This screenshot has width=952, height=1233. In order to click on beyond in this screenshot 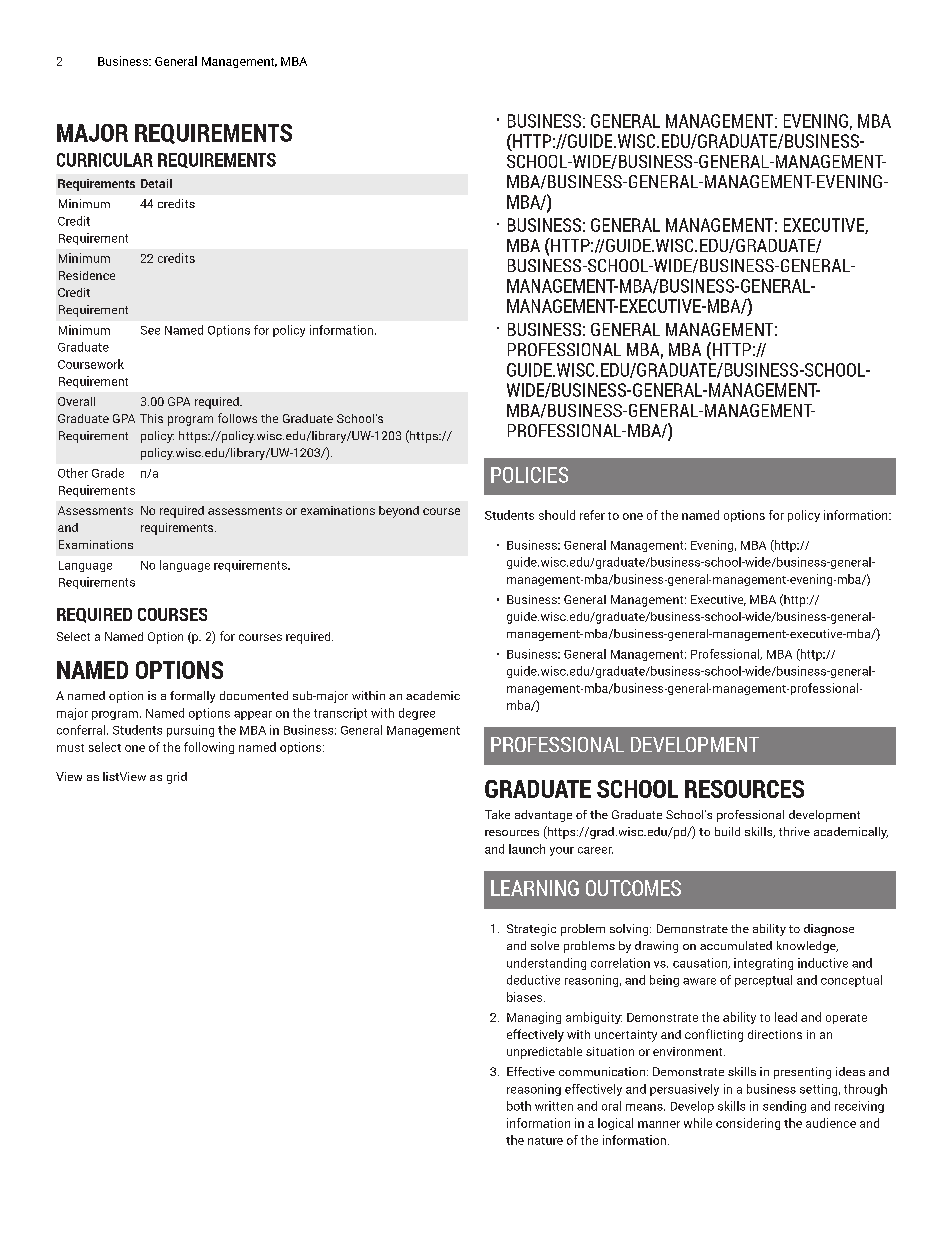, I will do `click(399, 512)`.
